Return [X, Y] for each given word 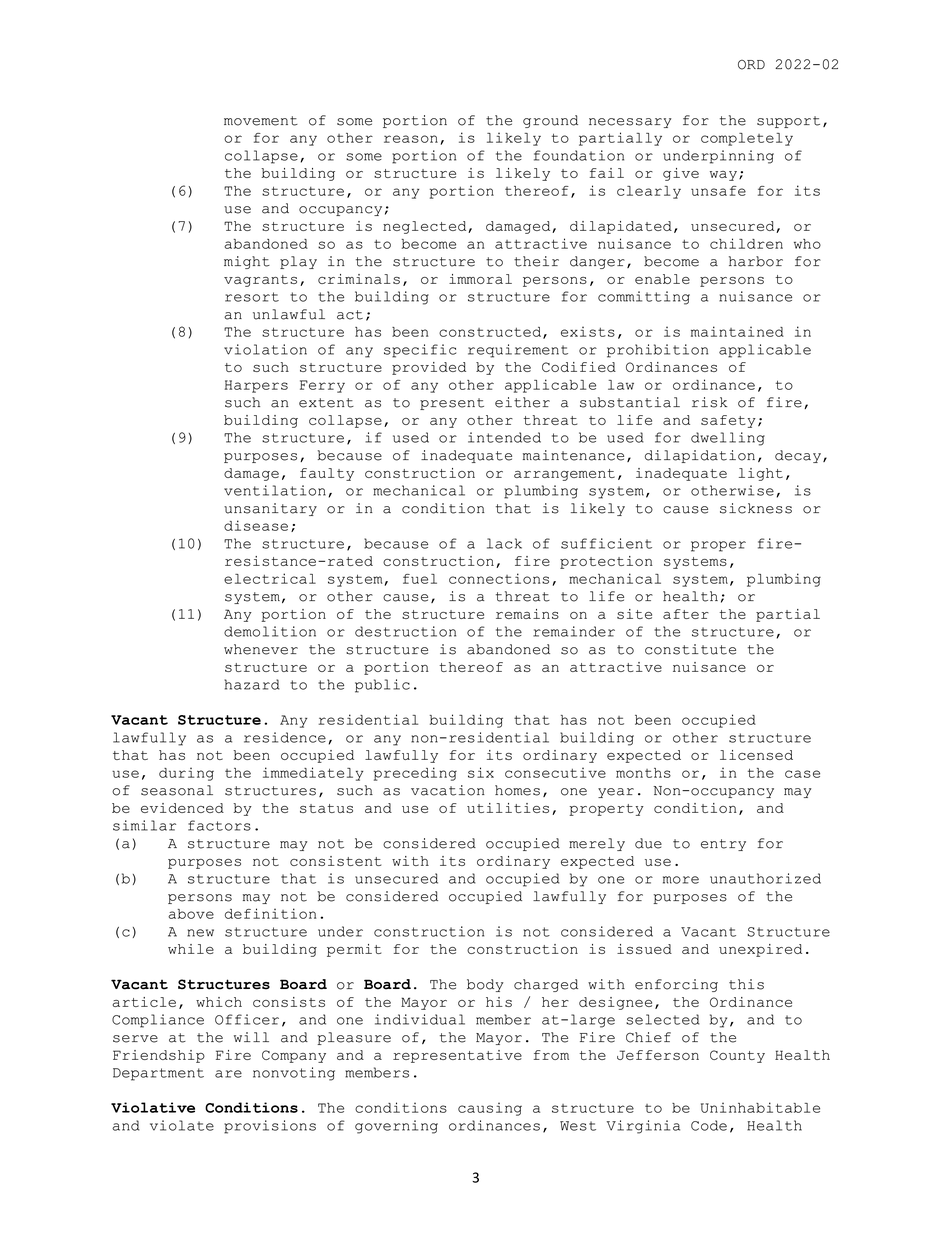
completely [747, 139]
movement [261, 121]
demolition [270, 631]
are [228, 1074]
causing [490, 1109]
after [686, 614]
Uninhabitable [760, 1107]
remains [527, 614]
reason [411, 139]
